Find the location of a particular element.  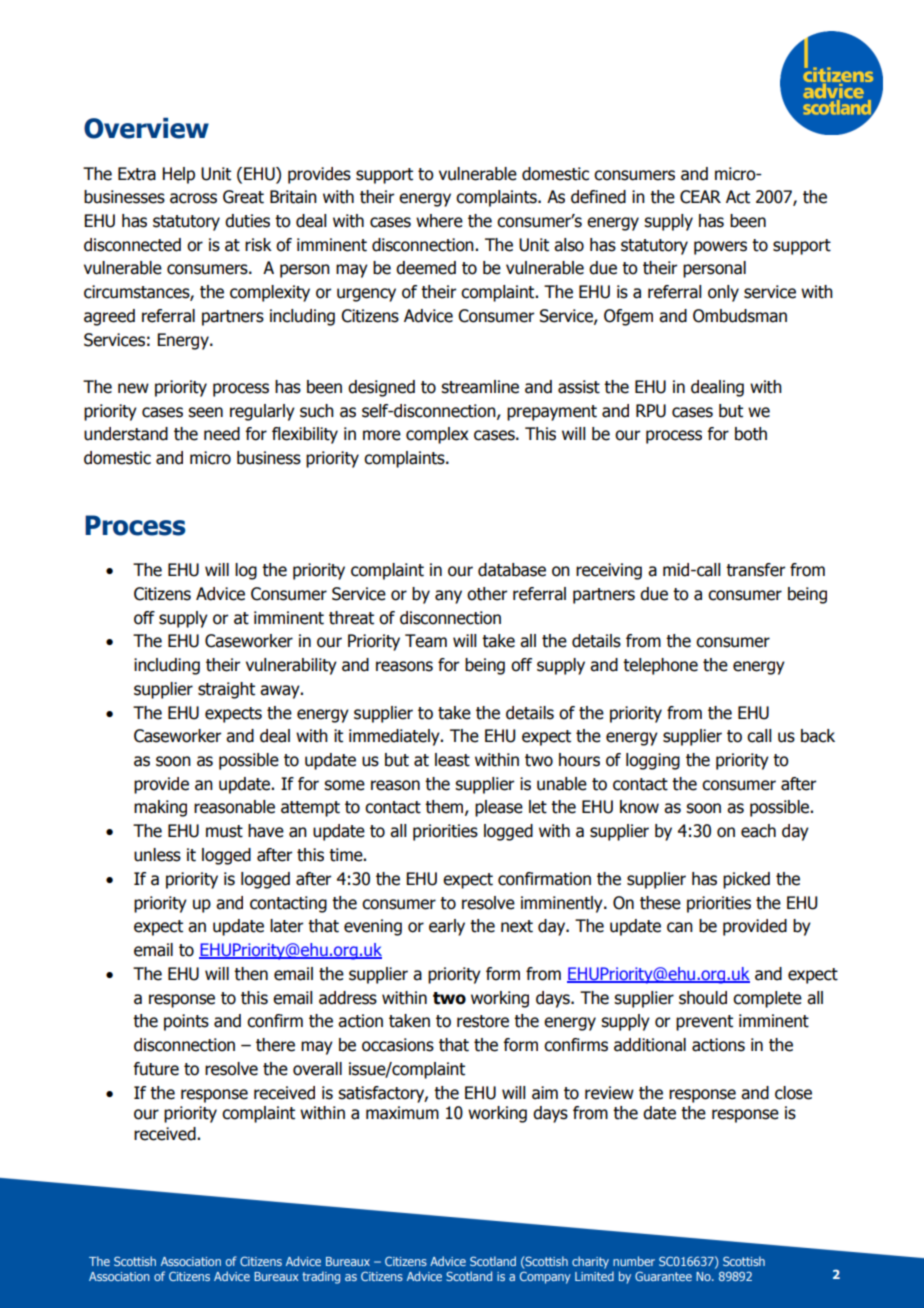

Company is located at coordinates (545, 1278).
